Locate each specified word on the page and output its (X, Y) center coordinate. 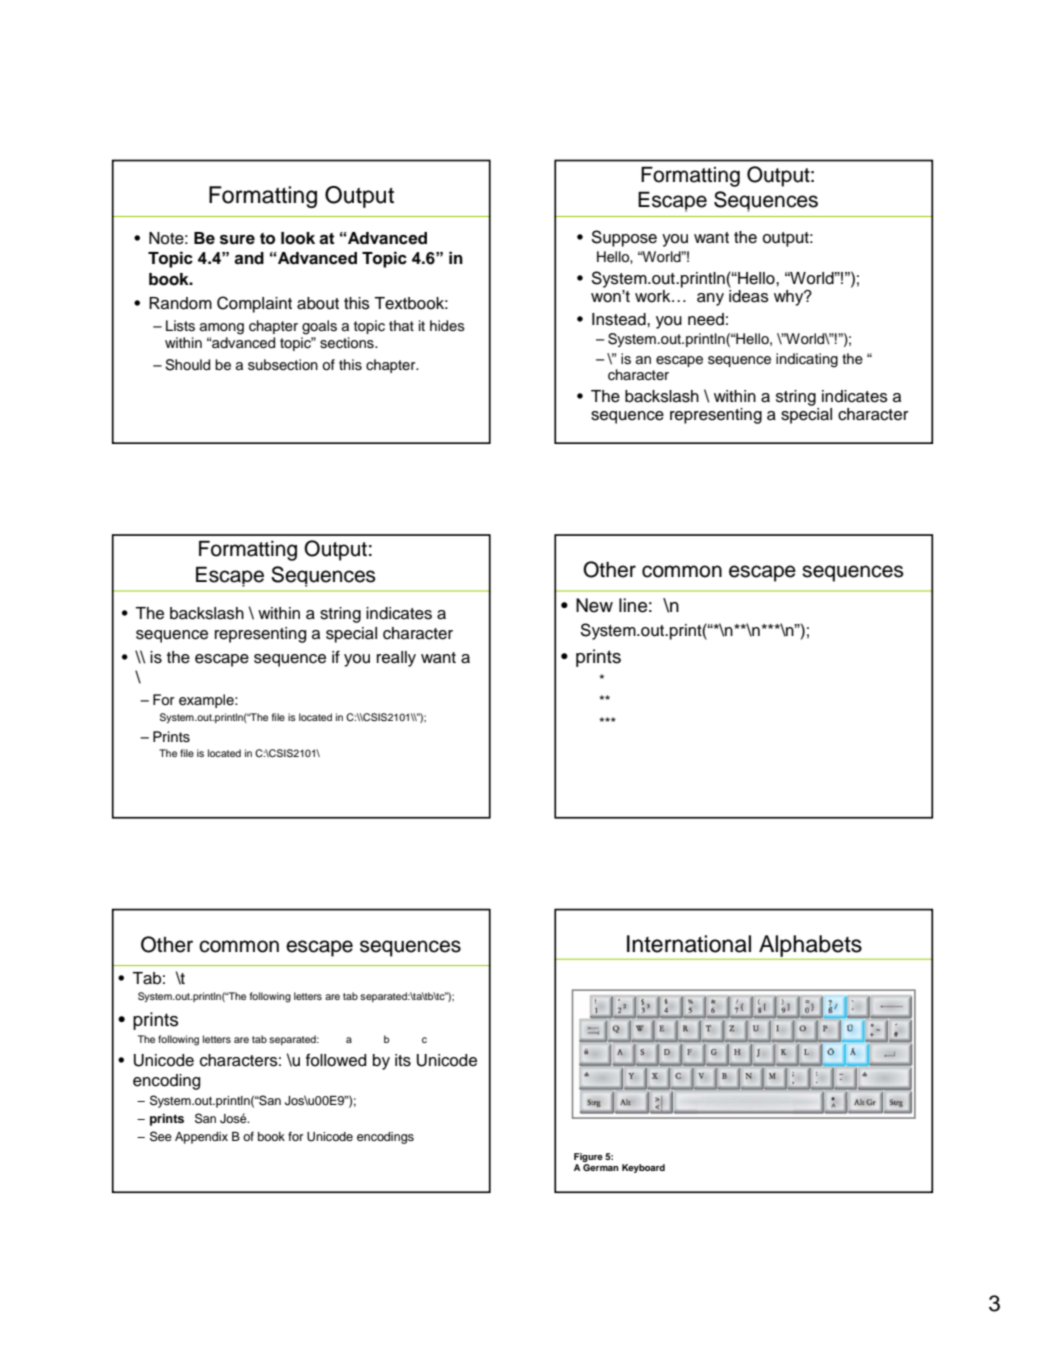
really (396, 659)
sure (237, 240)
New (594, 605)
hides (447, 326)
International (689, 944)
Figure (588, 1157)
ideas (749, 296)
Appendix (201, 1138)
